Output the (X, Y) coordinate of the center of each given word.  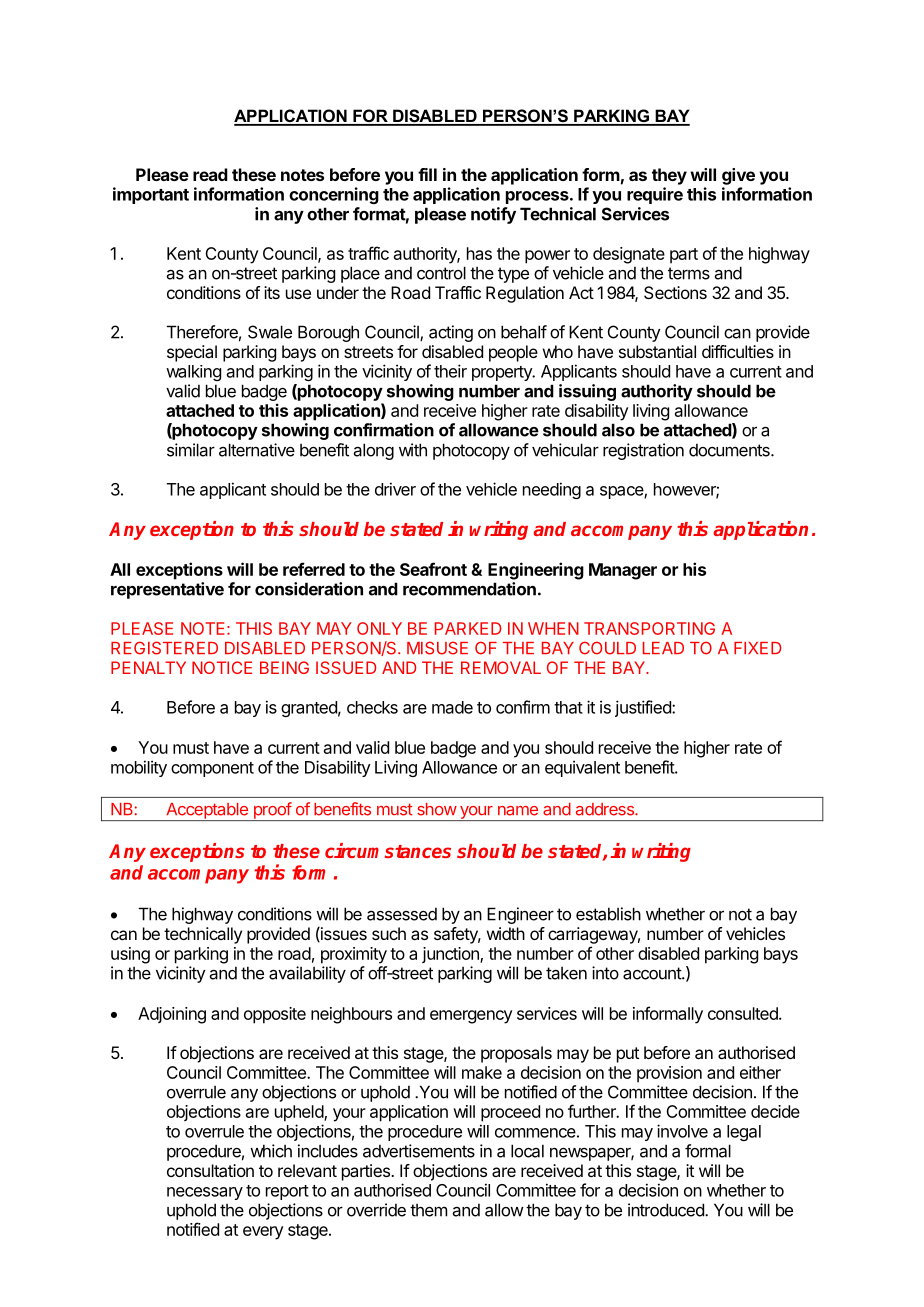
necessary (205, 1193)
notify (493, 215)
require (655, 195)
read (210, 174)
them (428, 1210)
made (452, 707)
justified (644, 708)
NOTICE (222, 667)
